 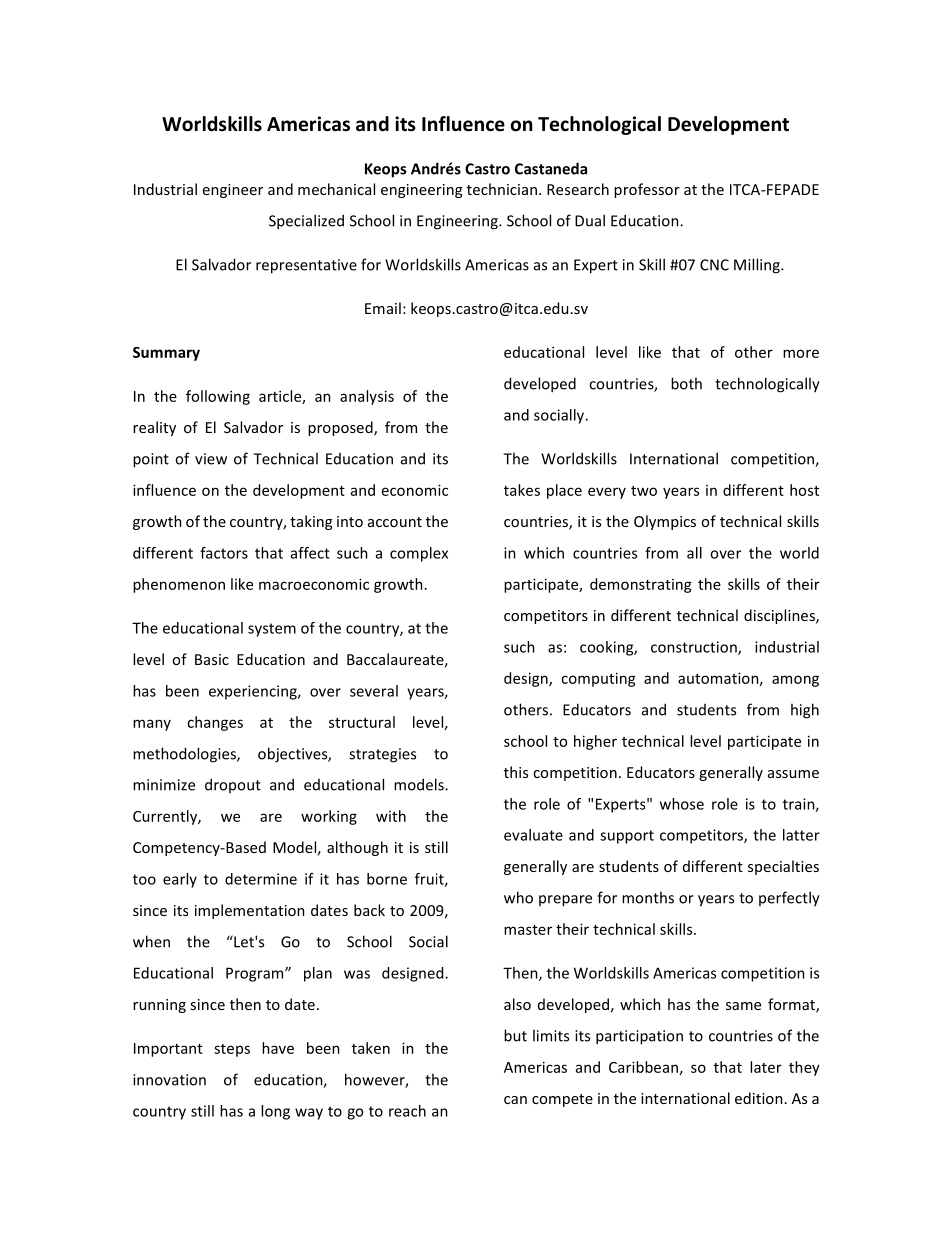 I want to click on dropout, so click(x=233, y=785).
